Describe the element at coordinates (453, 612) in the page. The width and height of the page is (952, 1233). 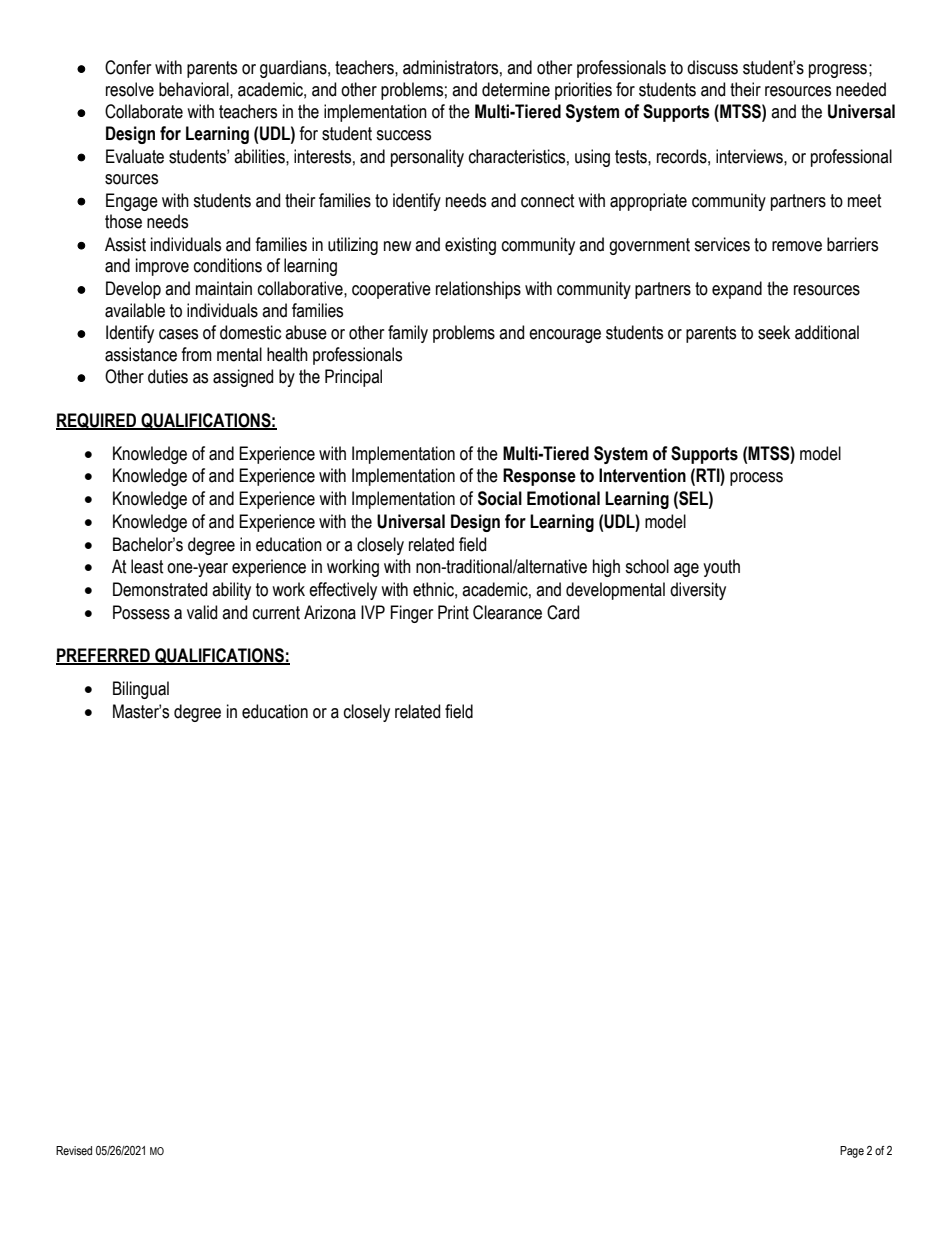
I see `Print` at that location.
